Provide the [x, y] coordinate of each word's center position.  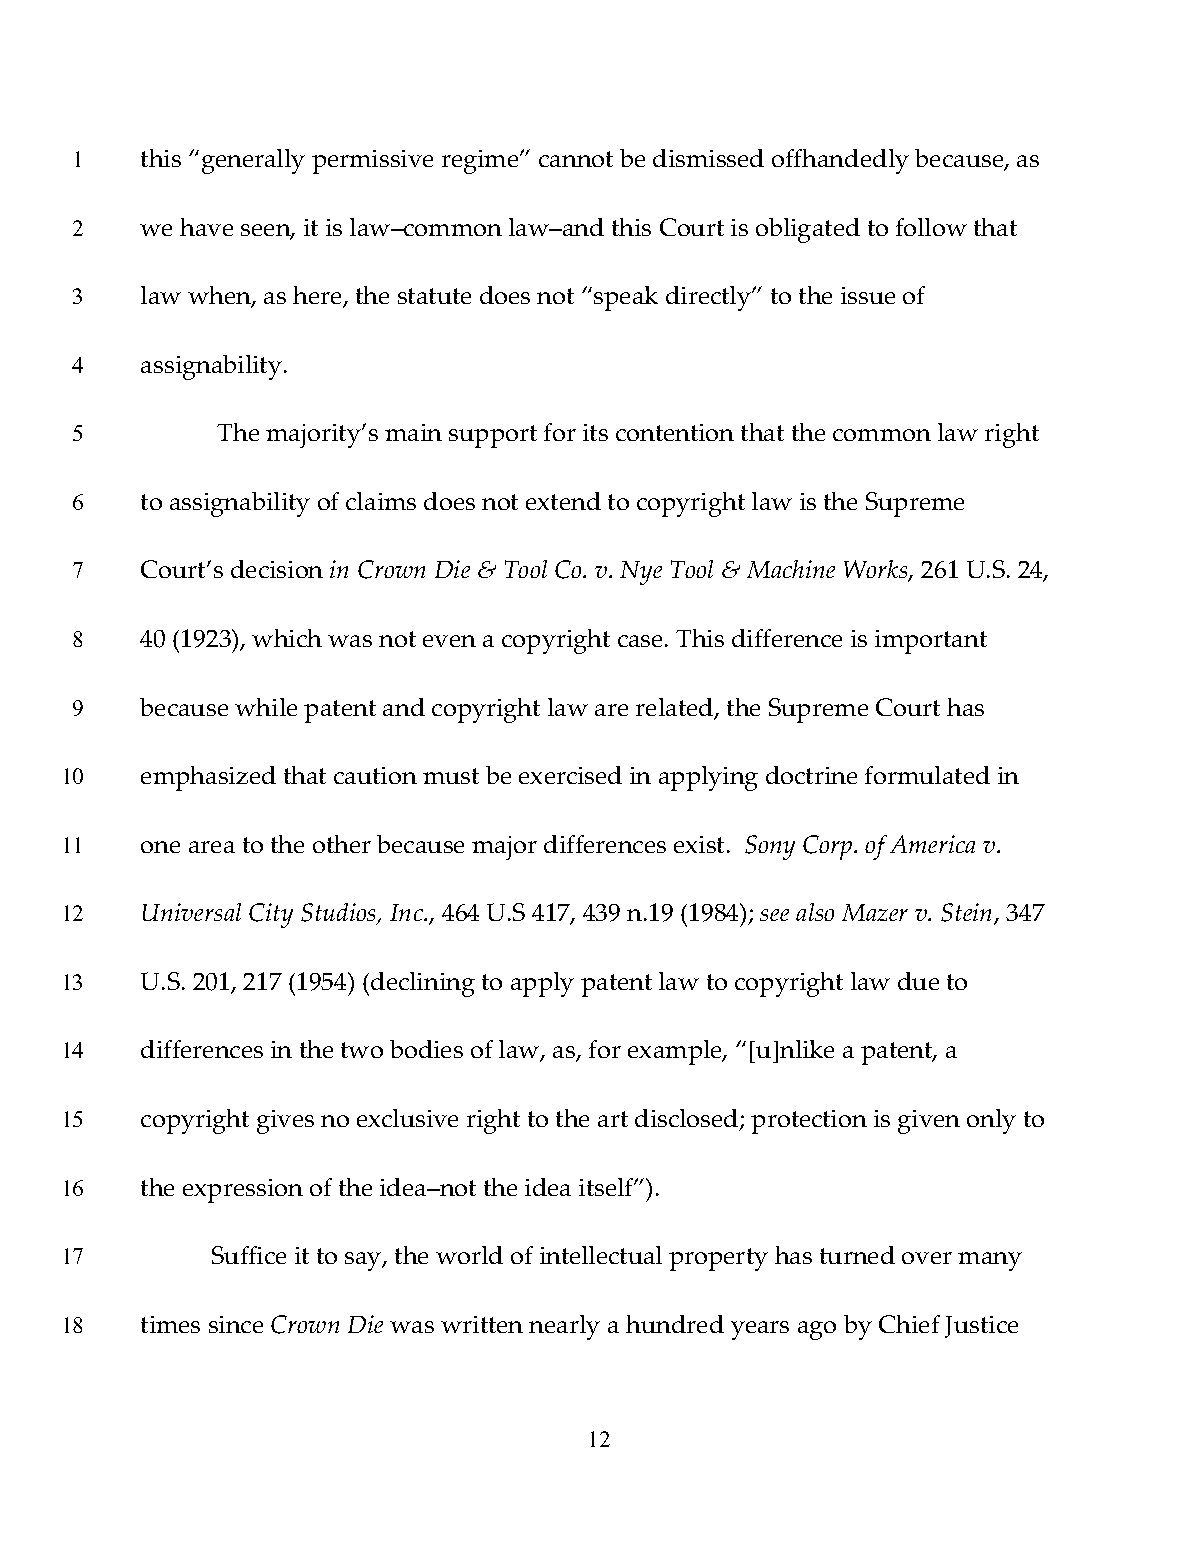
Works [877, 571]
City [271, 915]
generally [253, 161]
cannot [576, 159]
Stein [968, 914]
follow [931, 227]
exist [699, 844]
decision [277, 569]
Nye [641, 573]
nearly [564, 1327]
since [236, 1324]
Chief [909, 1324]
